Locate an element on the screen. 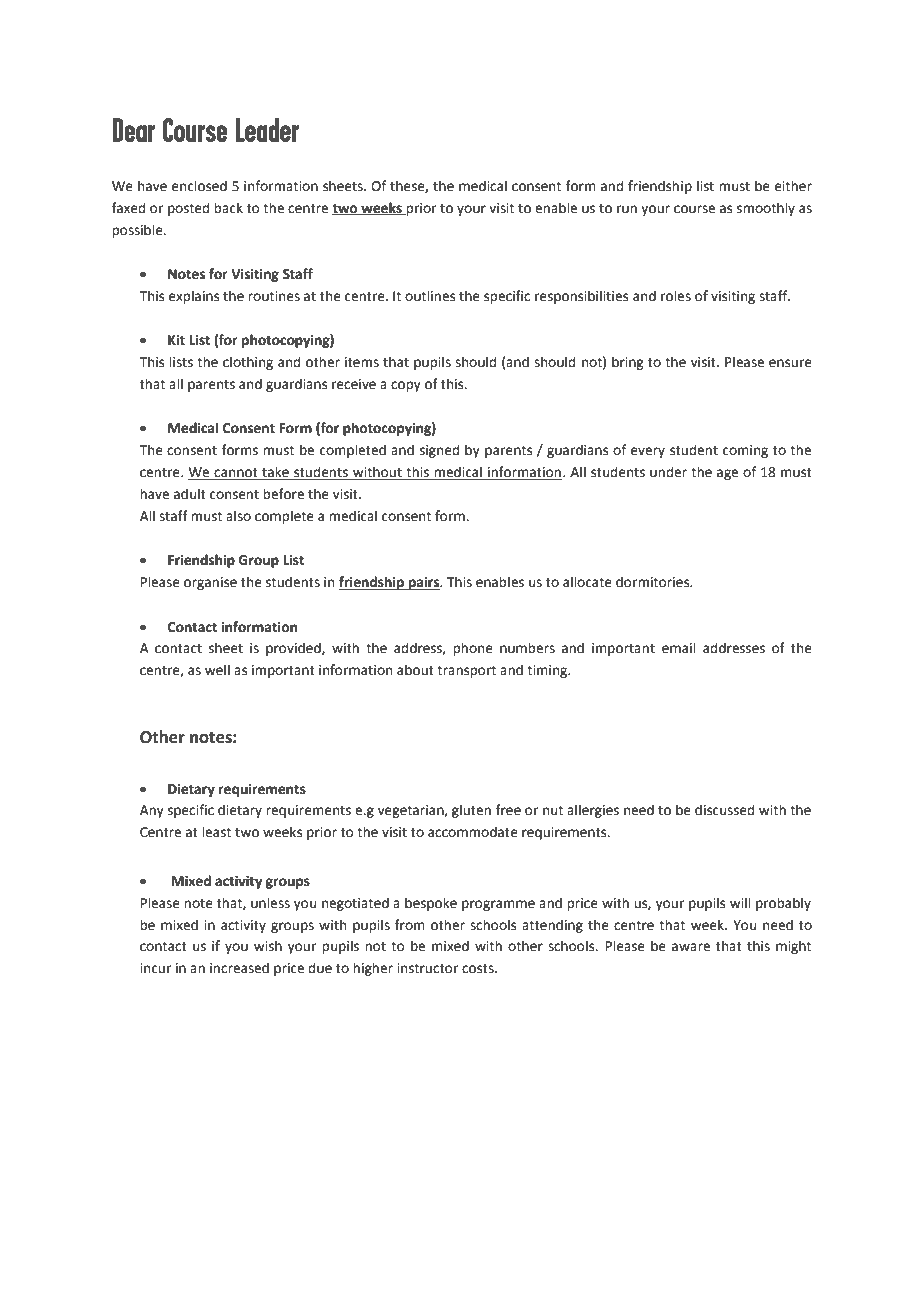 This screenshot has height=1308, width=924. explains is located at coordinates (194, 297).
